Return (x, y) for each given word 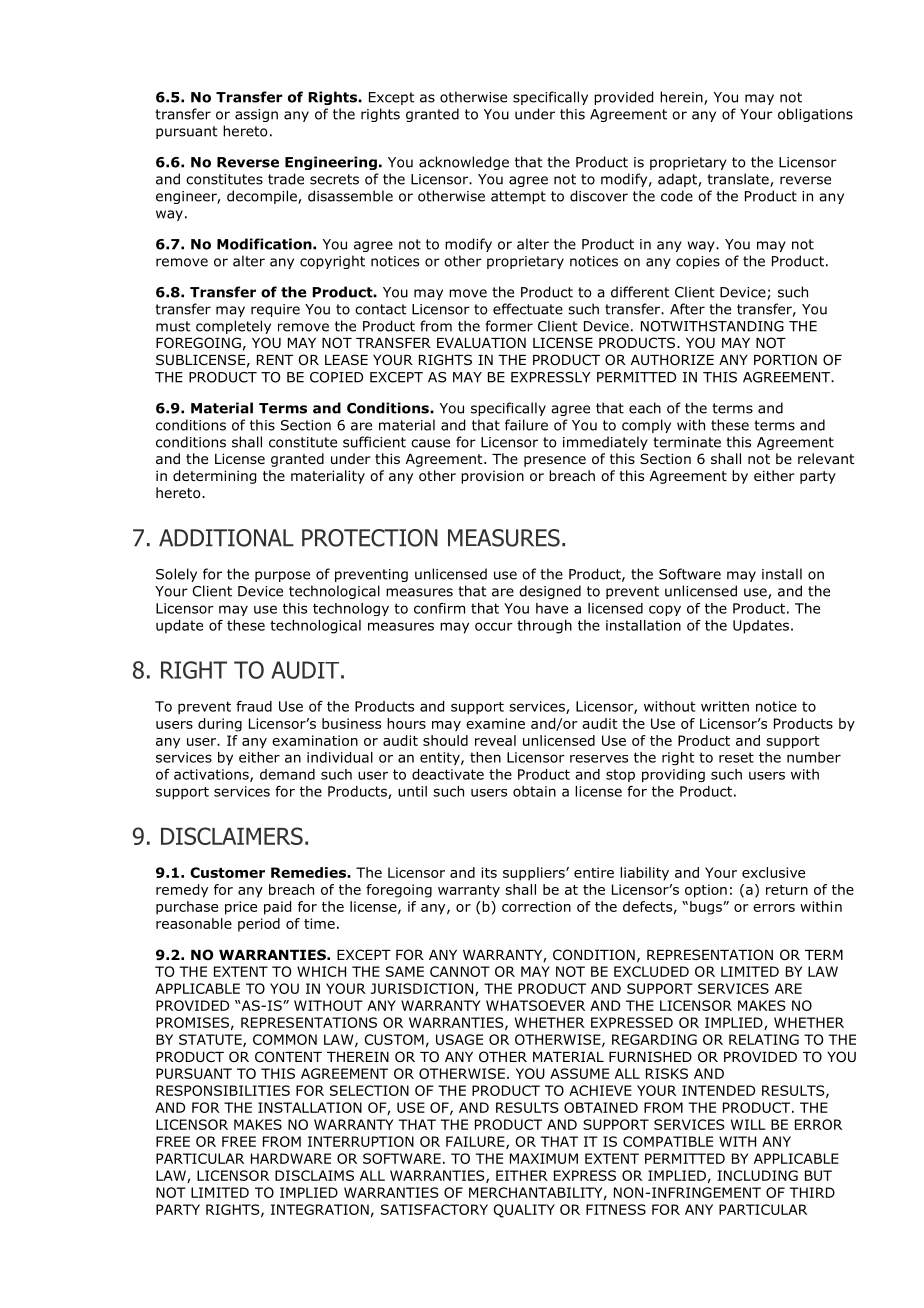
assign (256, 115)
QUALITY (524, 1211)
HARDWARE (291, 1158)
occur (494, 626)
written (725, 706)
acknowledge (464, 163)
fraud (254, 706)
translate (739, 180)
